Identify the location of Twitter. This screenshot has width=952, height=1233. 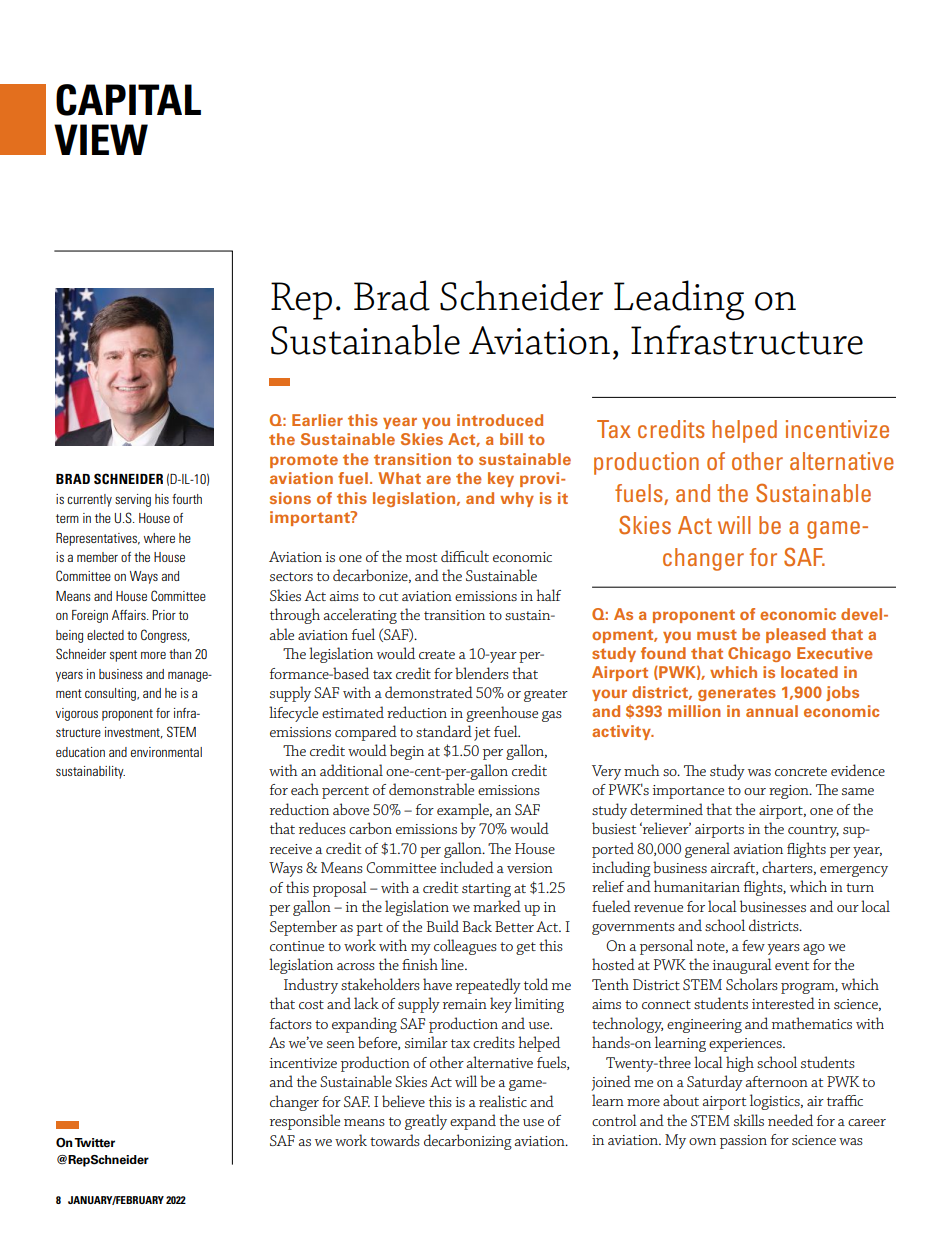
(94, 1143).
